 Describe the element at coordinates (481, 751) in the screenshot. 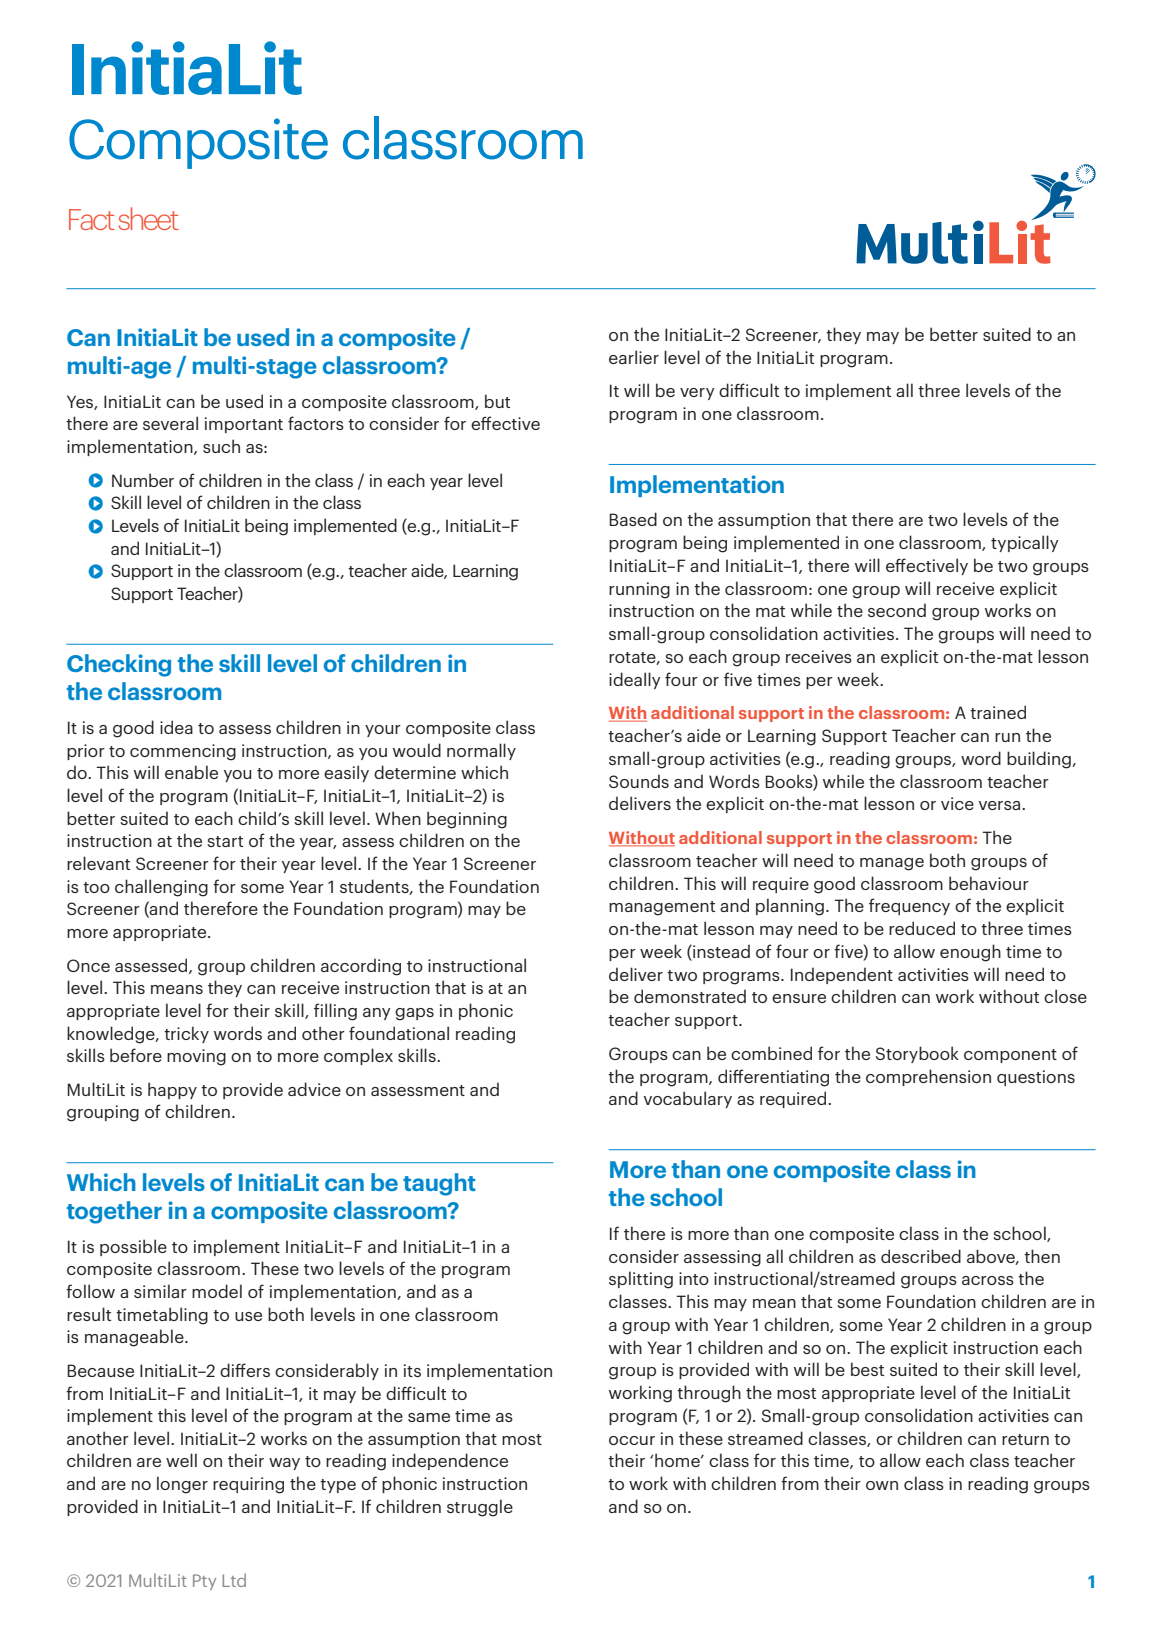

I see `normally` at that location.
